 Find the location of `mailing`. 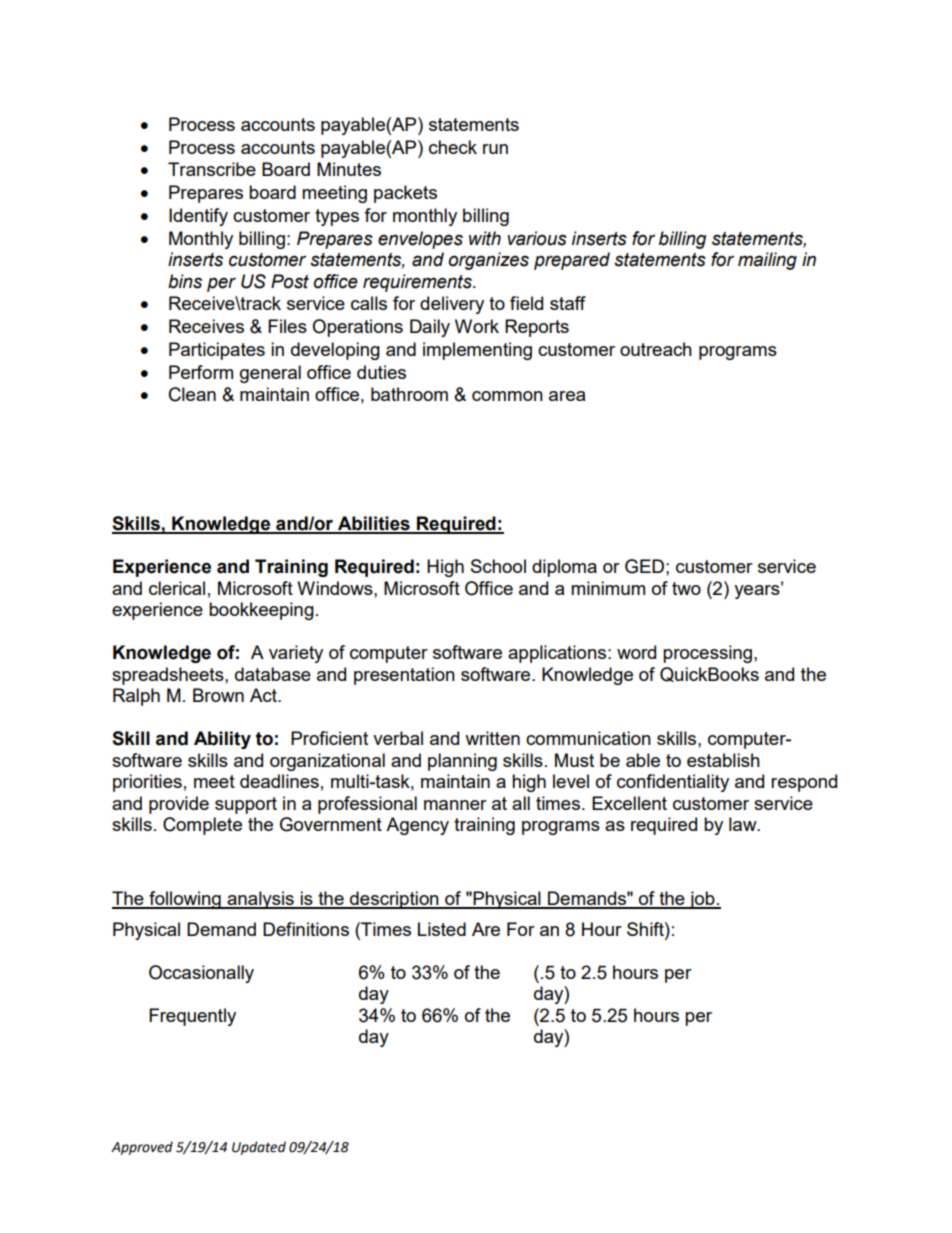

mailing is located at coordinates (767, 261).
